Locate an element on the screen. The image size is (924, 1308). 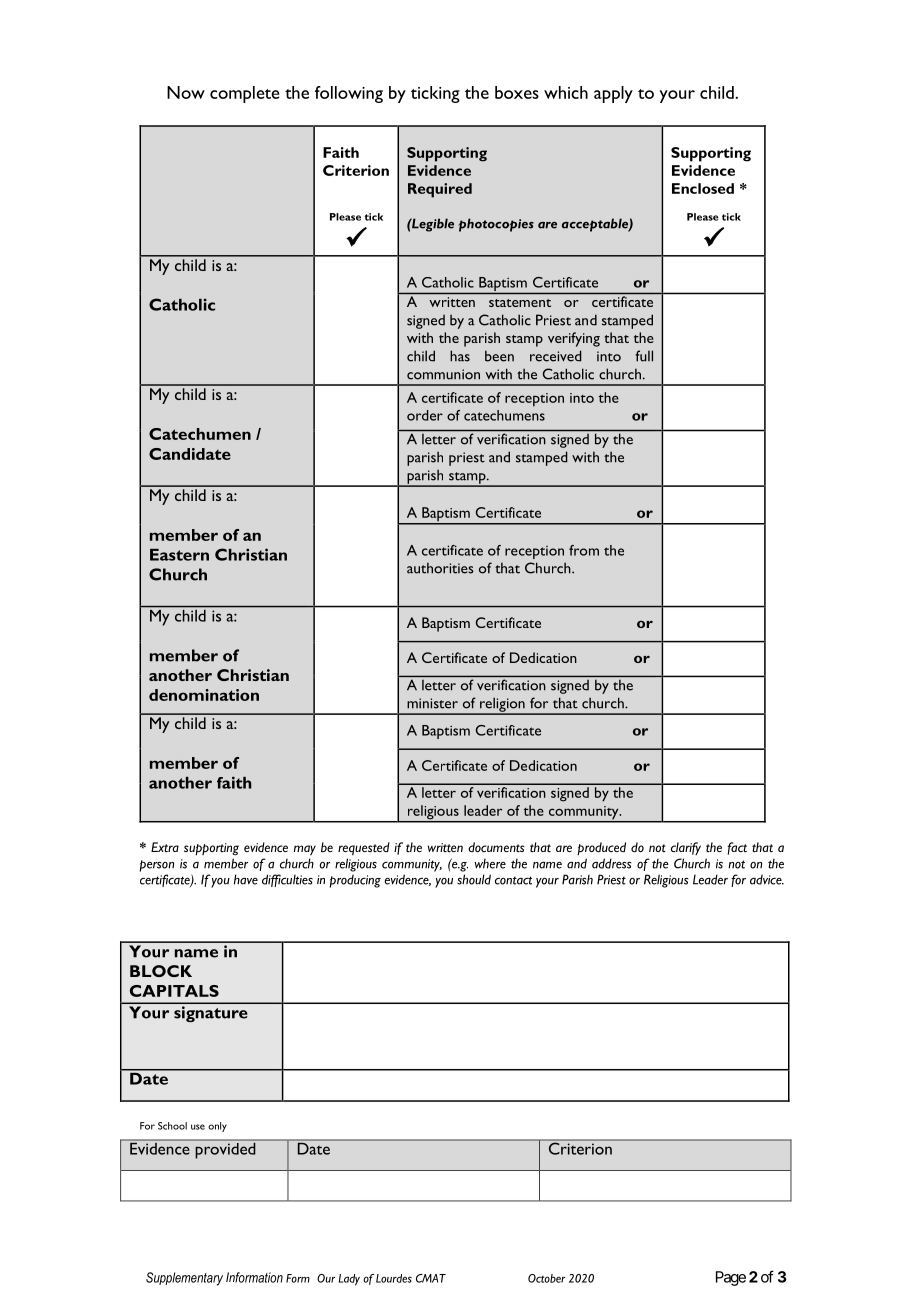
from is located at coordinates (584, 550).
